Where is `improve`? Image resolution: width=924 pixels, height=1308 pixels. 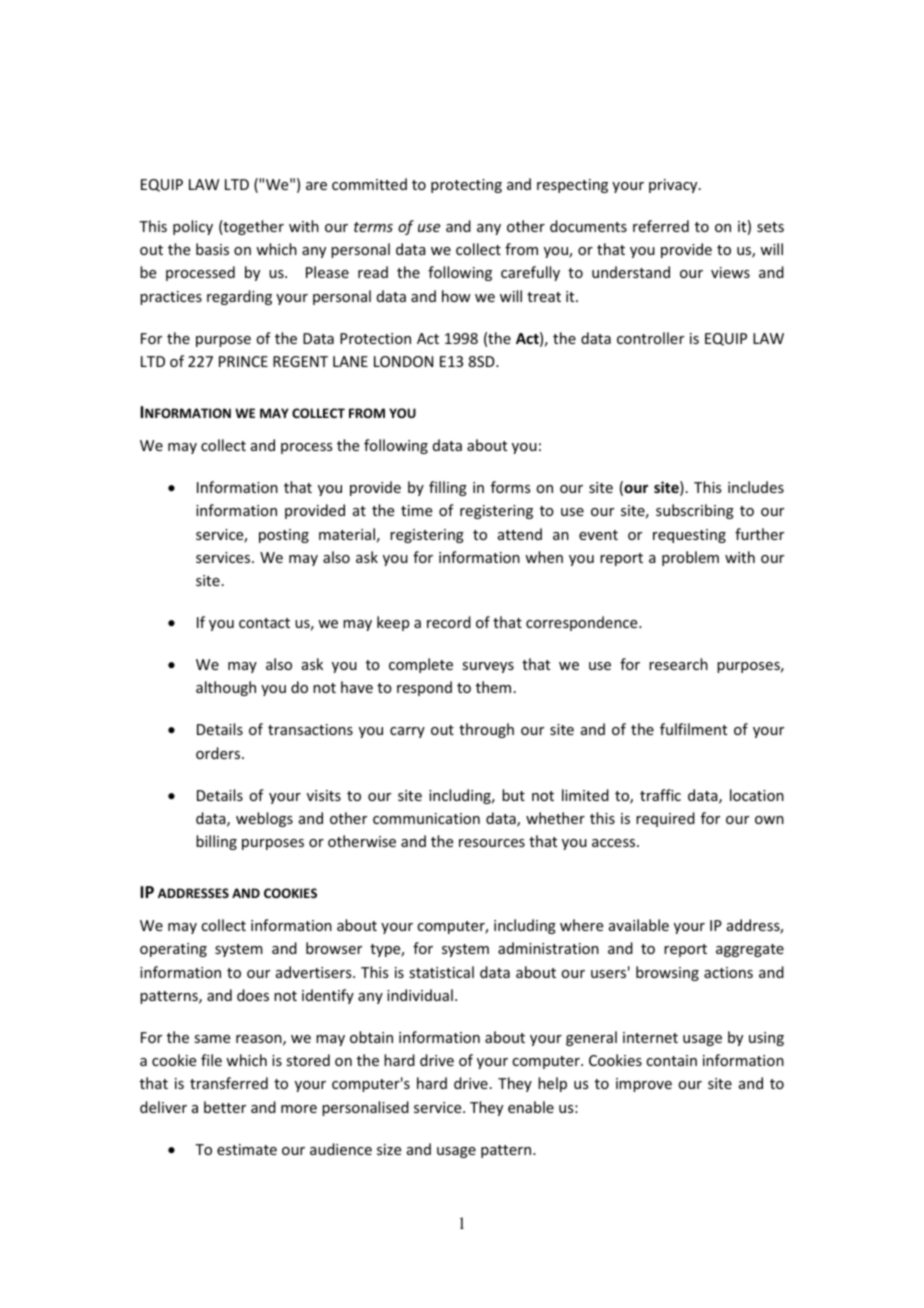 improve is located at coordinates (644, 1085).
